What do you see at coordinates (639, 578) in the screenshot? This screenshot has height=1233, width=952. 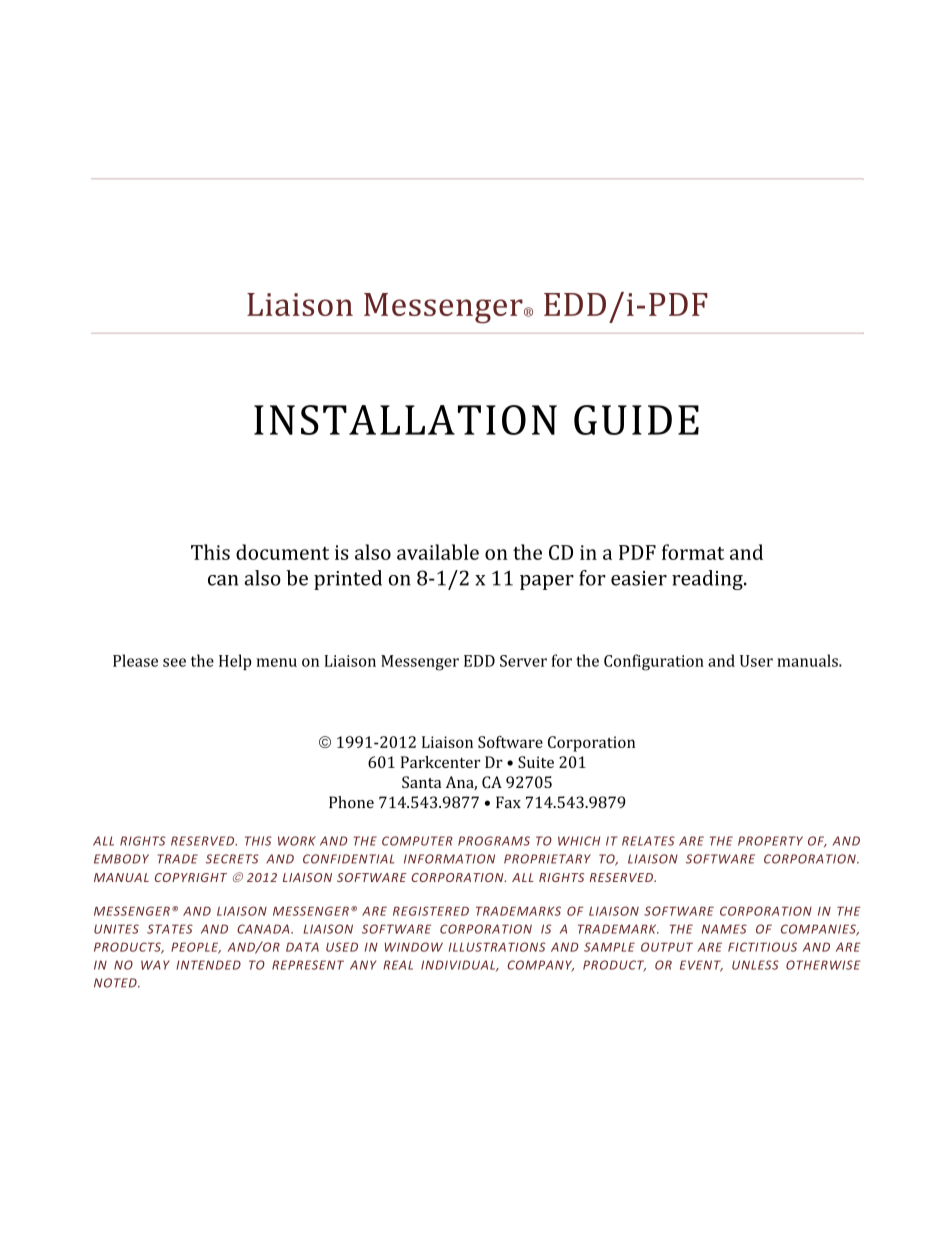 I see `easier` at bounding box center [639, 578].
